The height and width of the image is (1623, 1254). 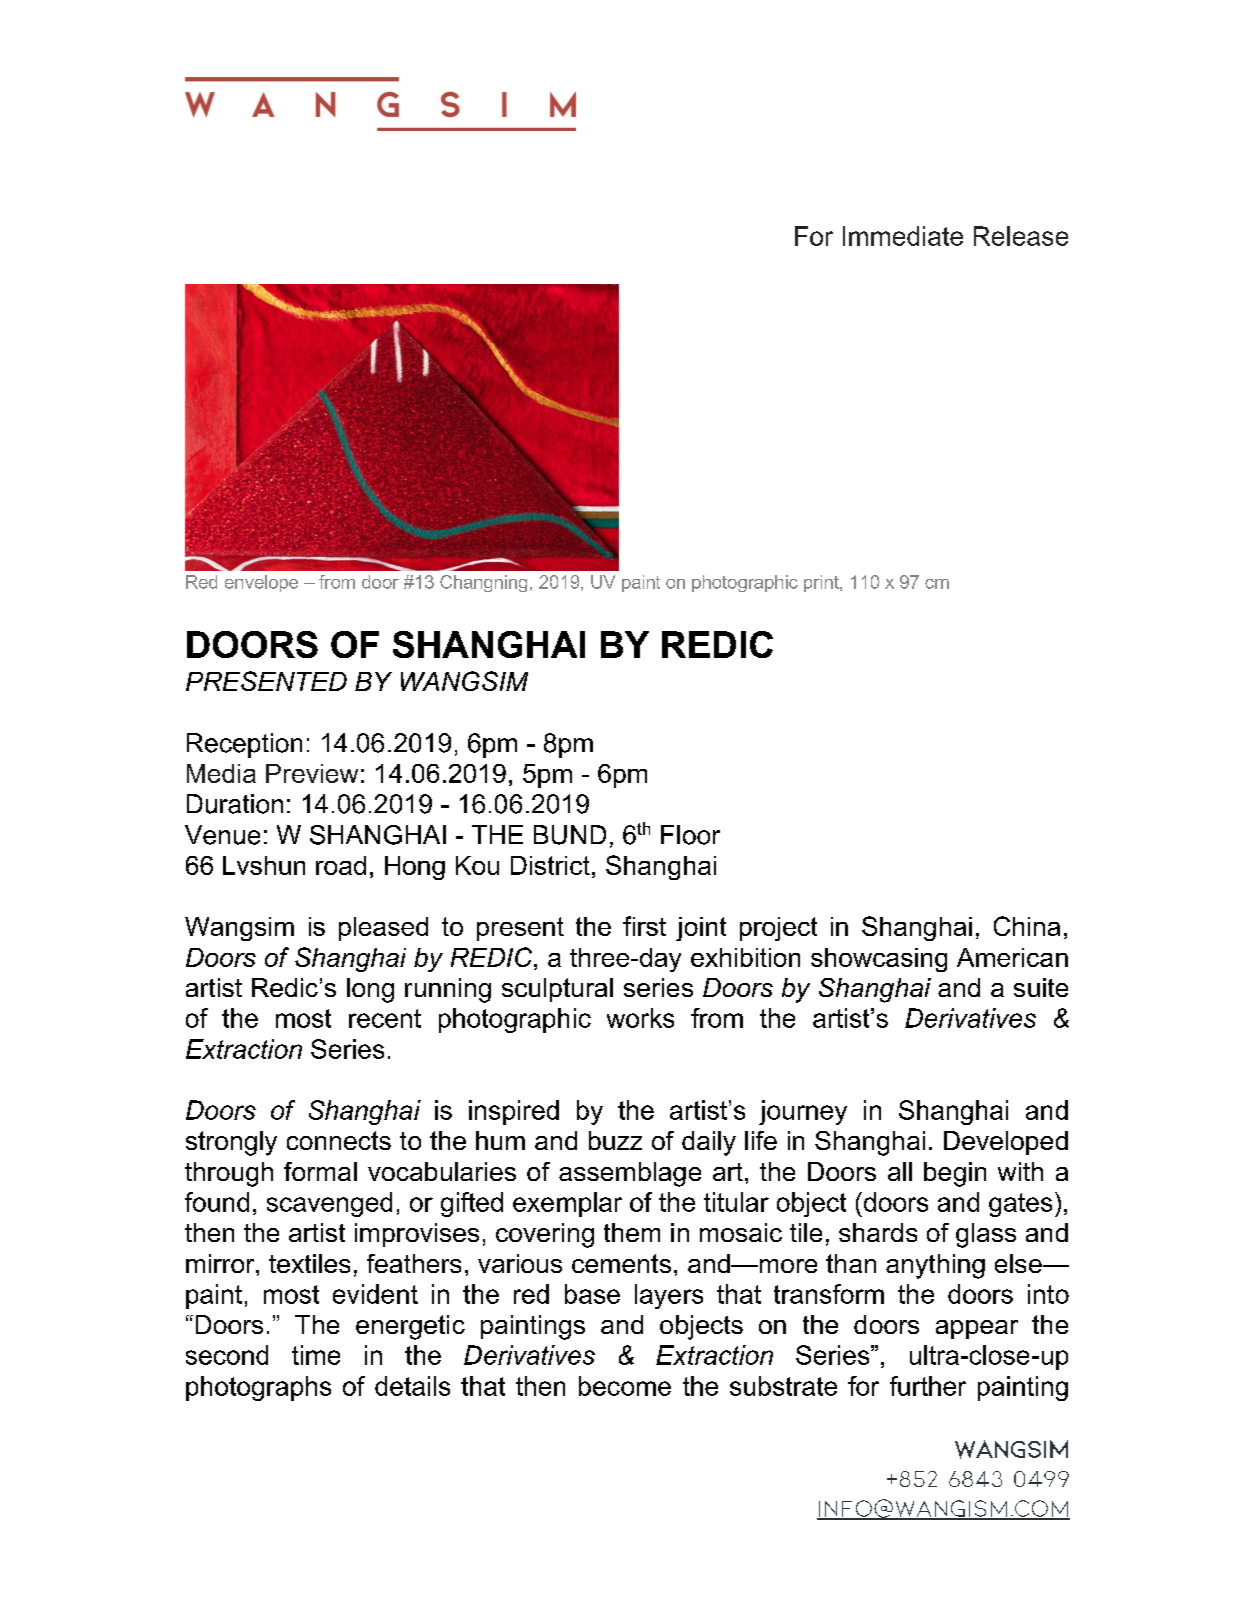 I want to click on Floor, so click(x=690, y=835).
